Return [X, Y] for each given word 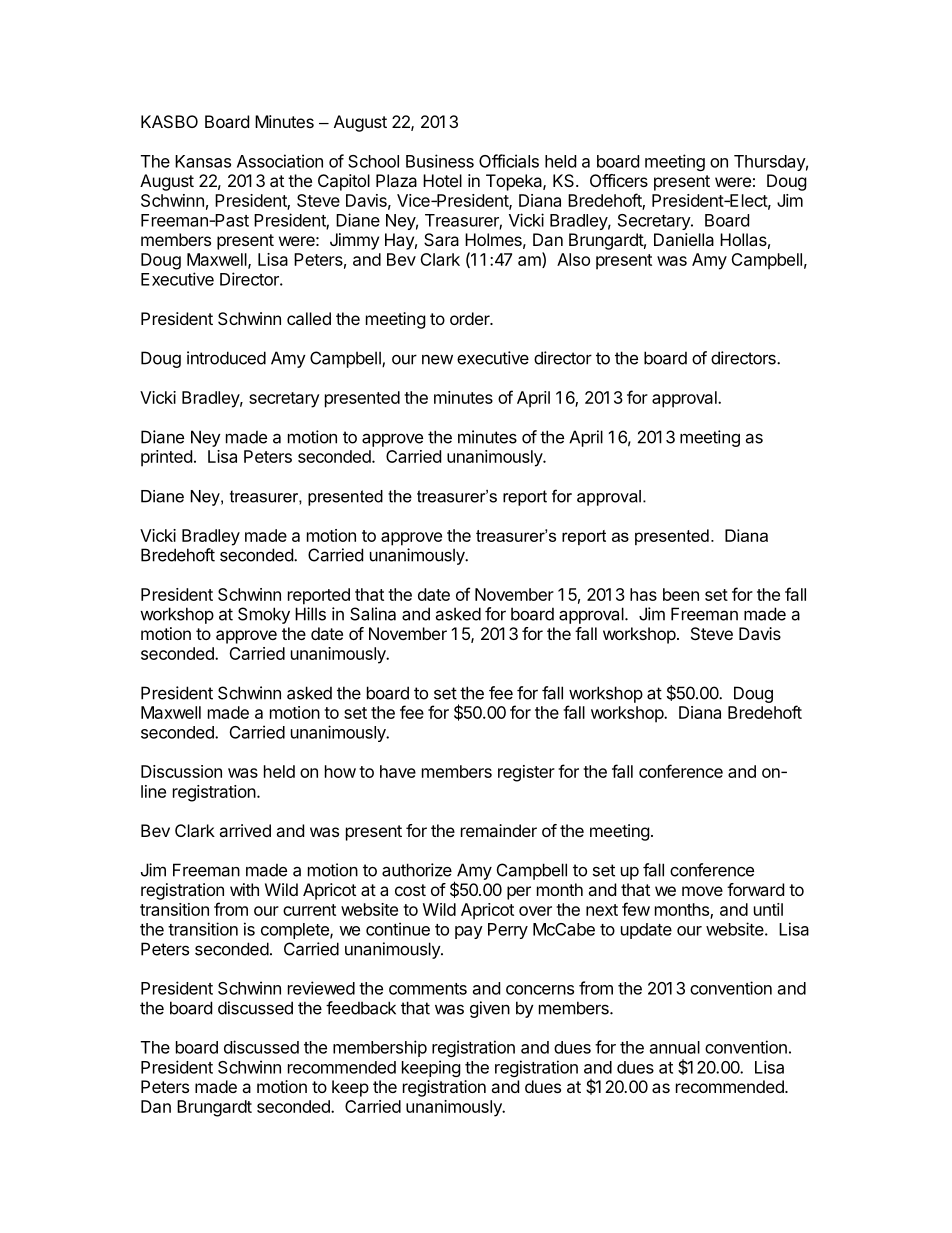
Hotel [442, 180]
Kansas [203, 161]
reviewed [321, 988]
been [681, 594]
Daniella [684, 239]
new [437, 359]
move [702, 891]
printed [166, 458]
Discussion [181, 771]
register [526, 773]
